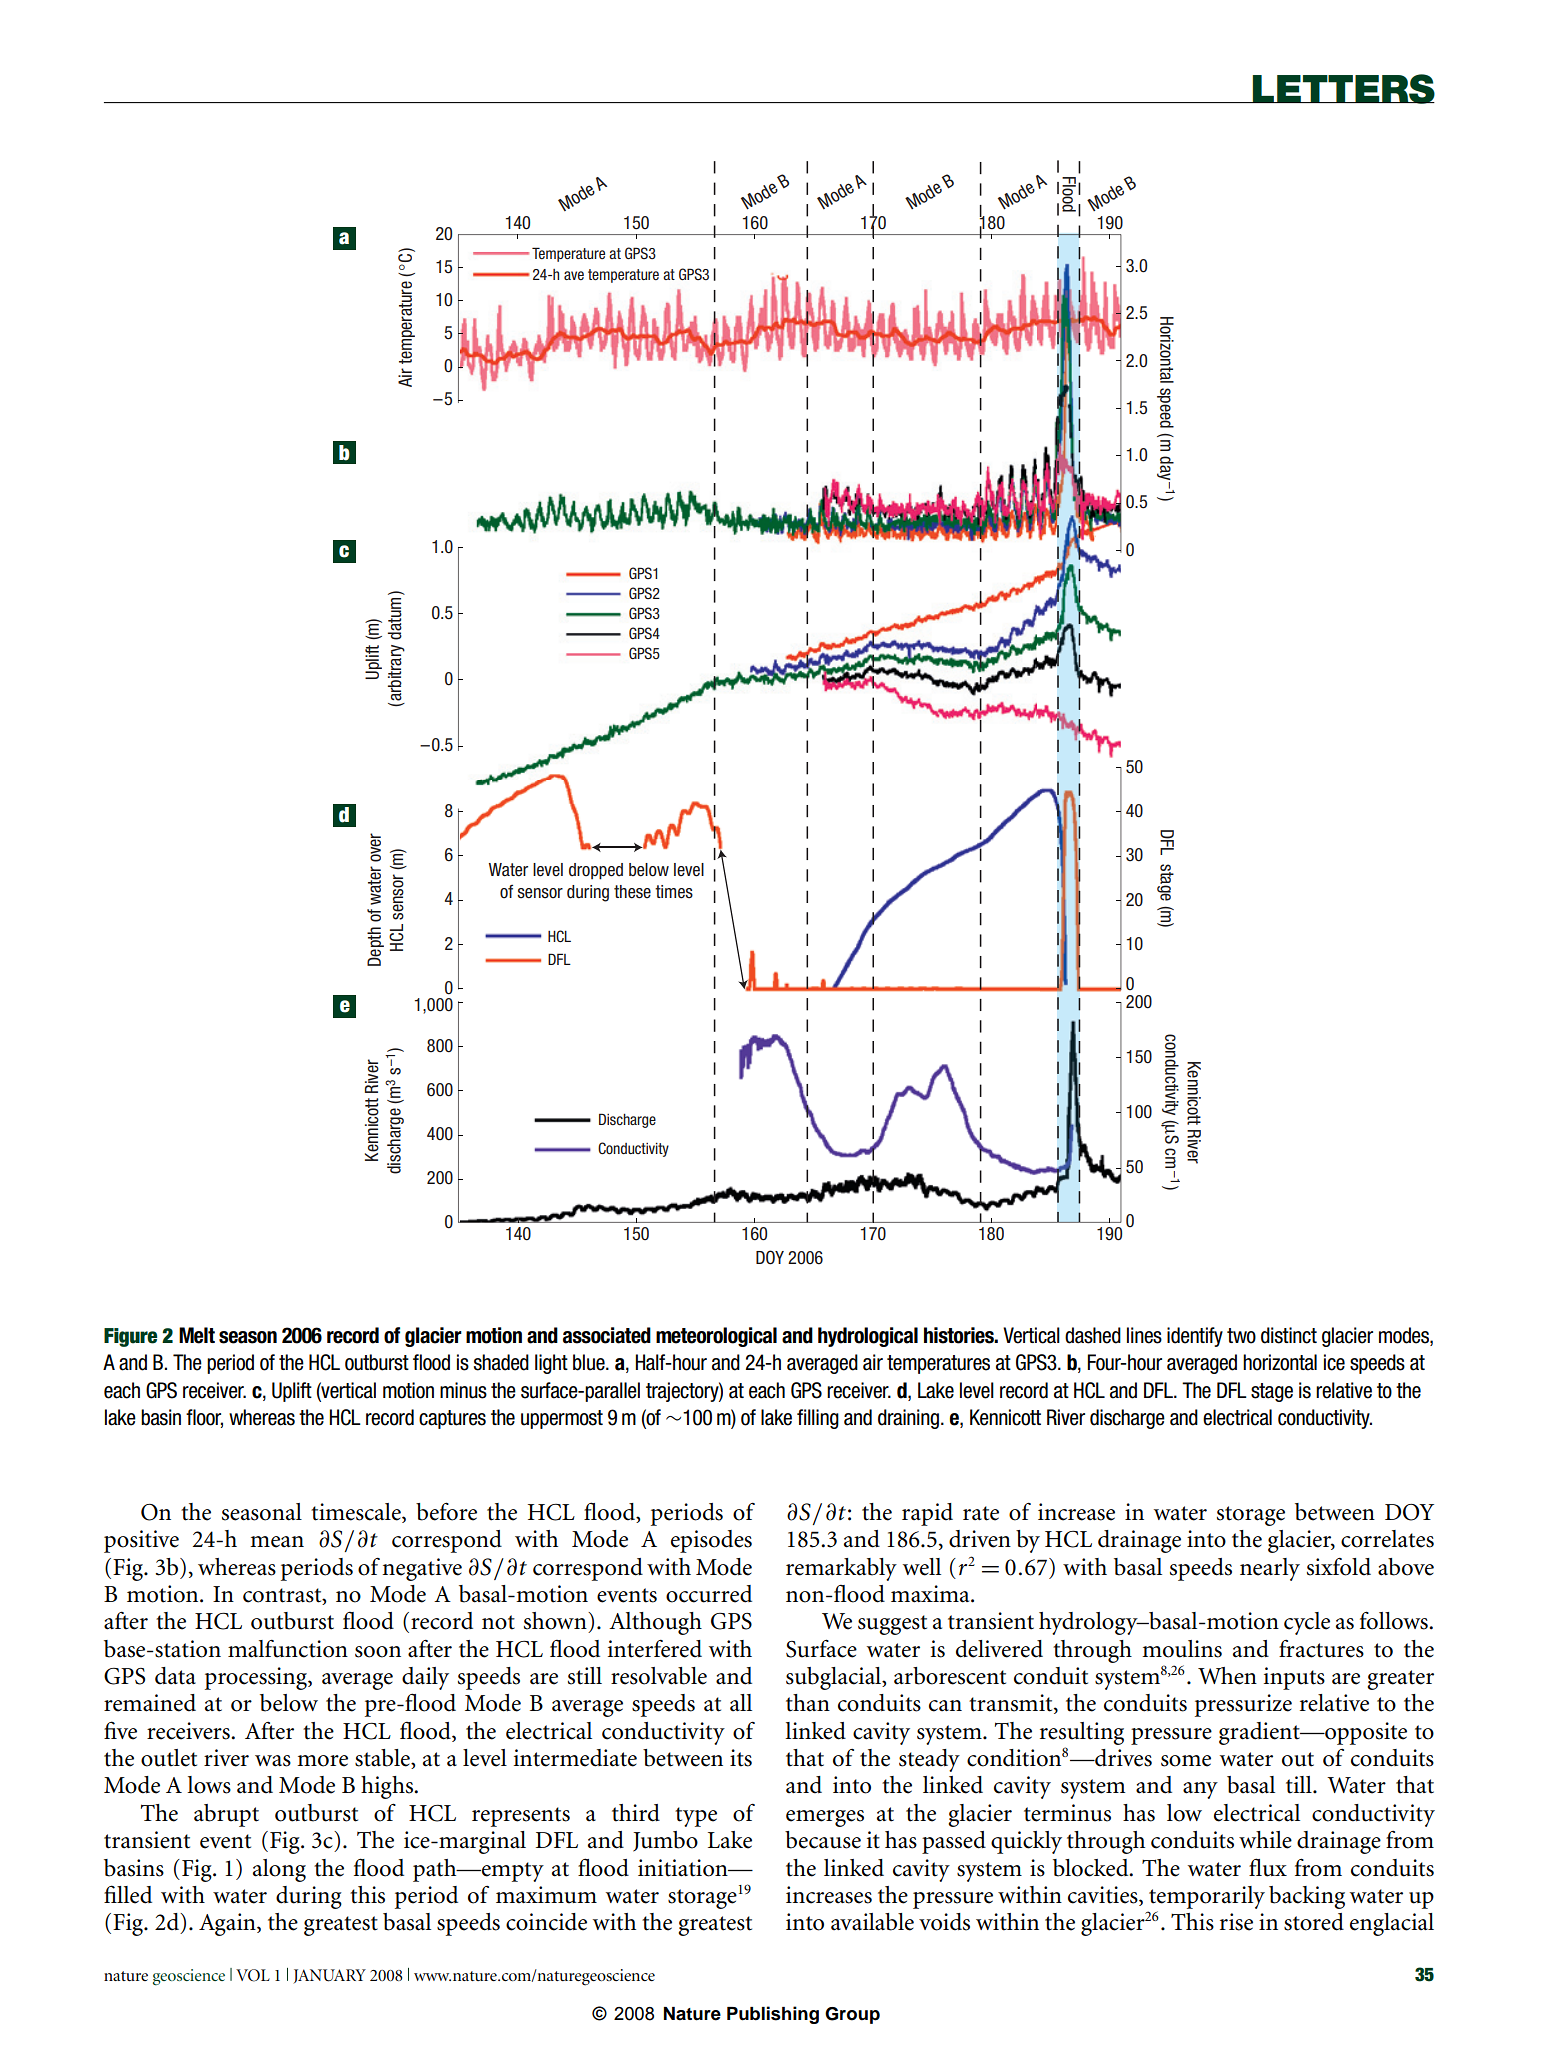  What do you see at coordinates (1343, 89) in the screenshot?
I see `LETTERS` at bounding box center [1343, 89].
